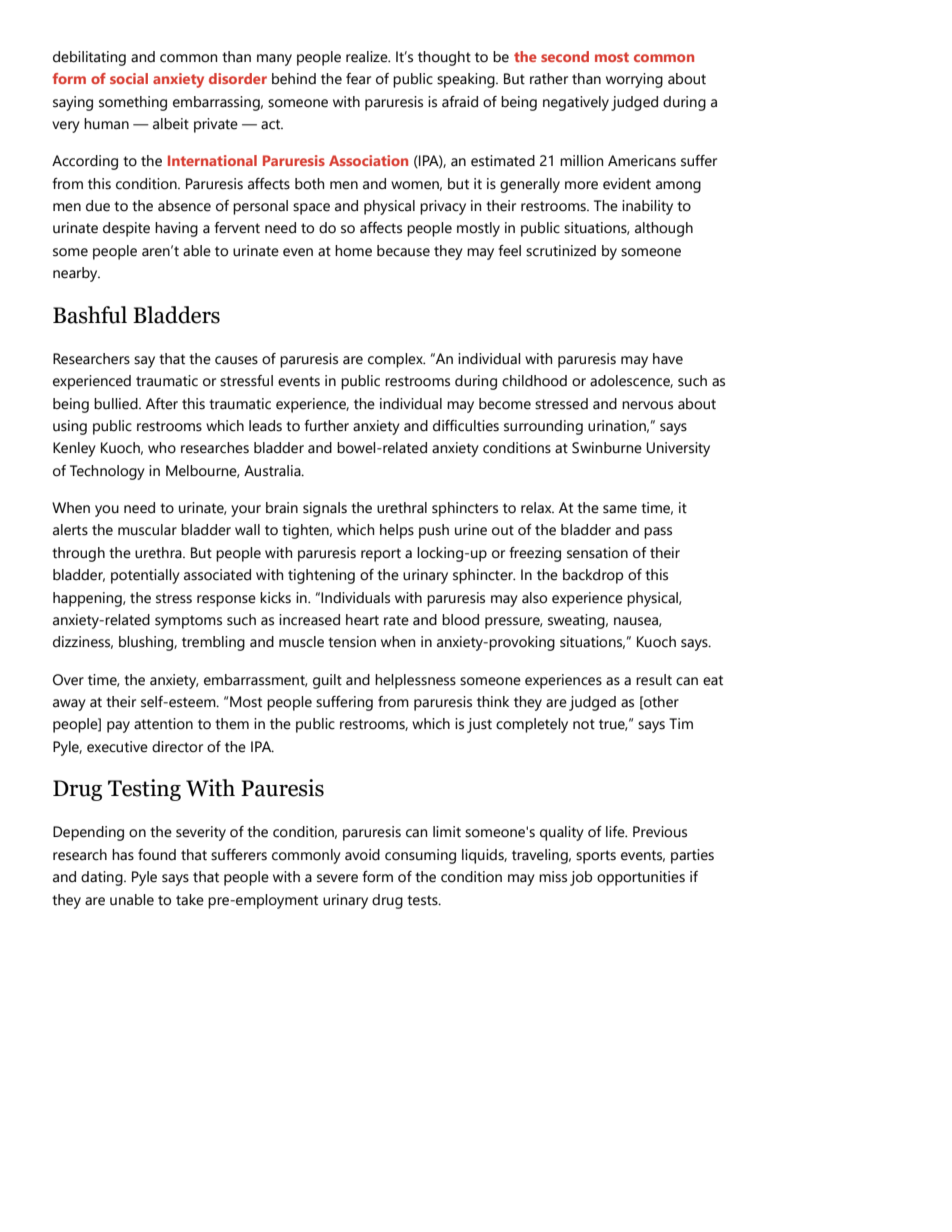 The width and height of the document is (952, 1232). What do you see at coordinates (362, 855) in the document?
I see `avoid` at bounding box center [362, 855].
